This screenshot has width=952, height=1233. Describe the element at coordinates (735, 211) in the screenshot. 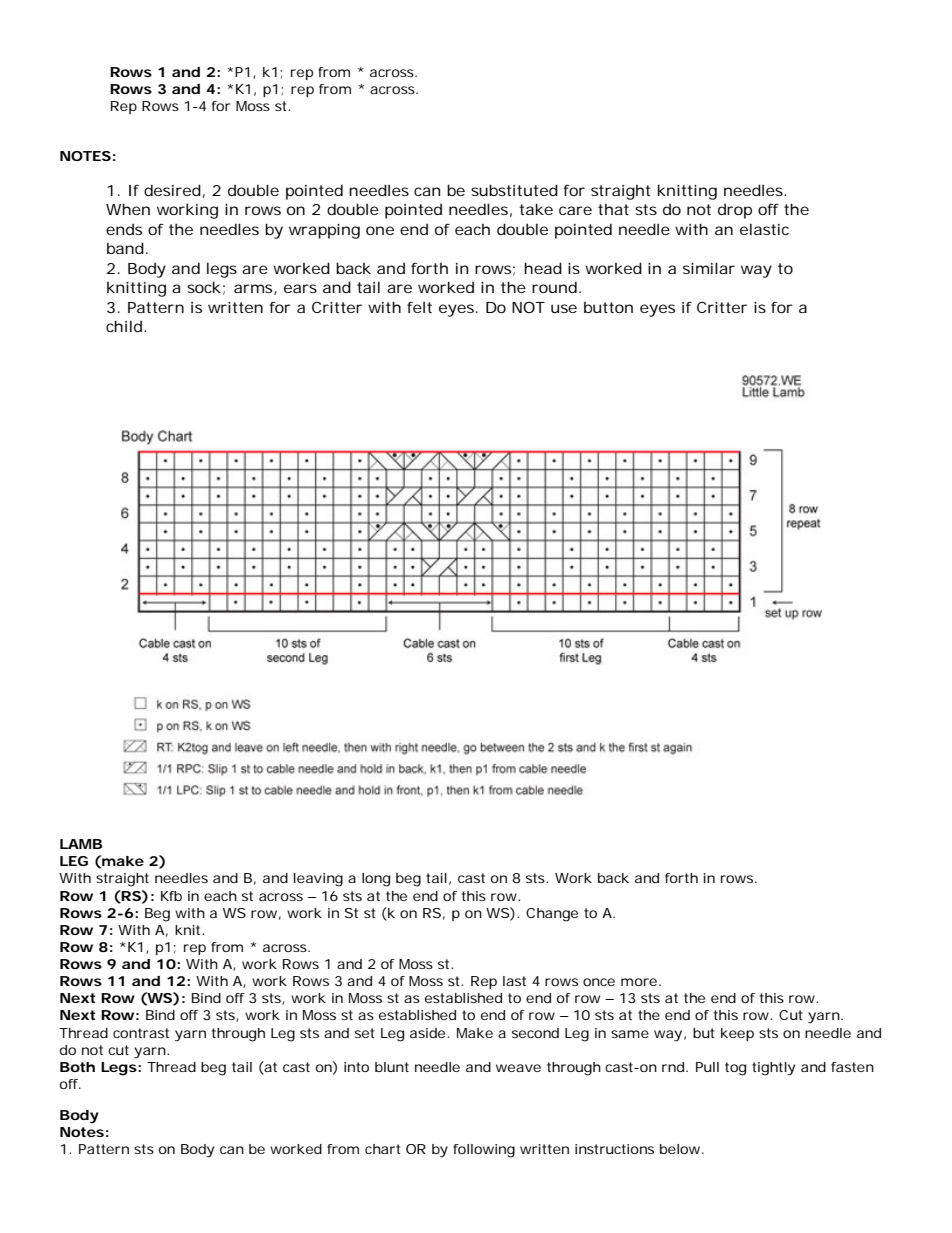

I see `drop` at that location.
